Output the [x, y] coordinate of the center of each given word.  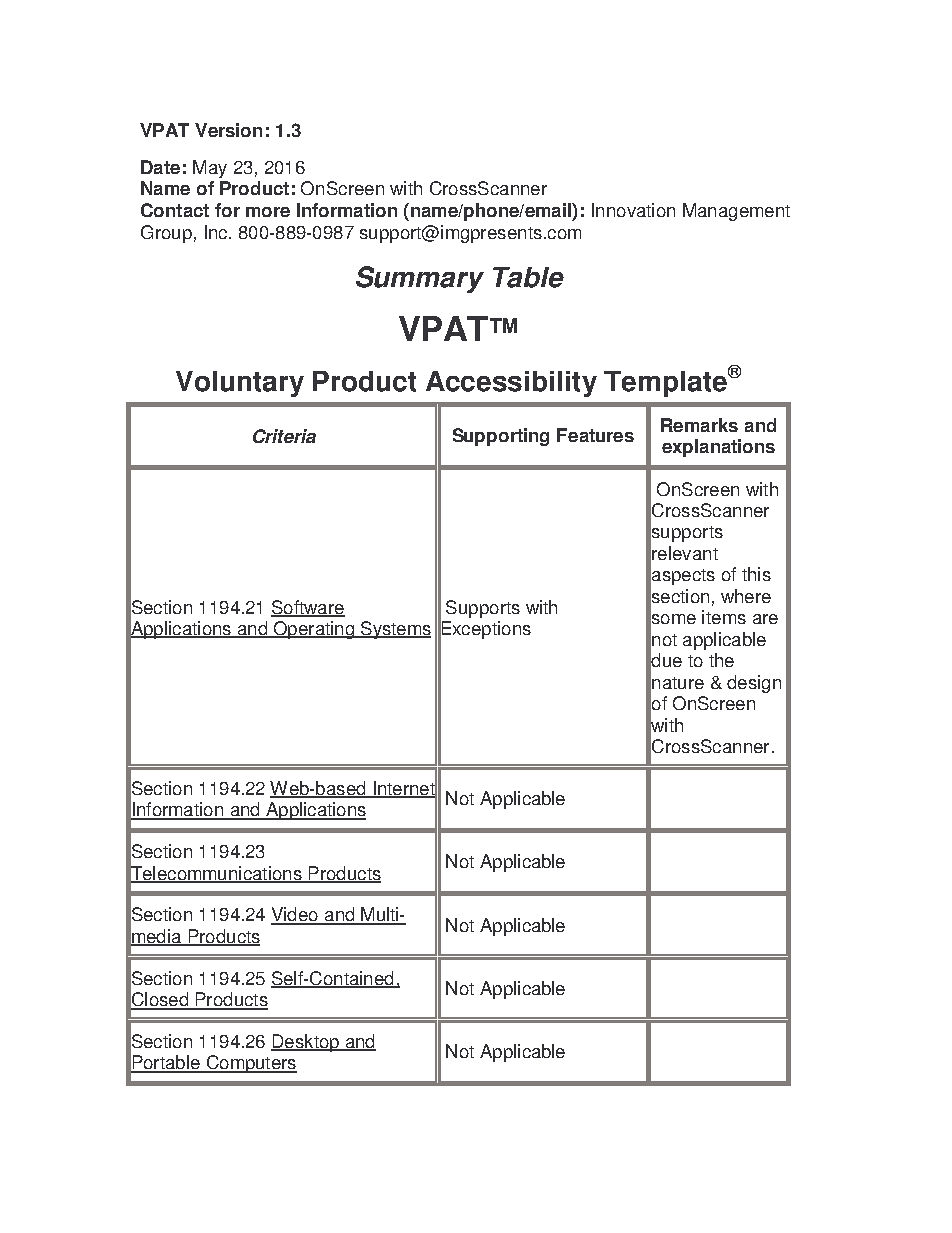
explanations [718, 448]
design [754, 684]
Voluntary [240, 384]
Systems [395, 630]
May [210, 169]
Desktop [306, 1043]
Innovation [633, 210]
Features [595, 435]
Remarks [699, 425]
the [721, 660]
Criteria [284, 436]
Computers [250, 1064]
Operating [314, 630]
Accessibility [511, 384]
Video [295, 915]
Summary [420, 279]
